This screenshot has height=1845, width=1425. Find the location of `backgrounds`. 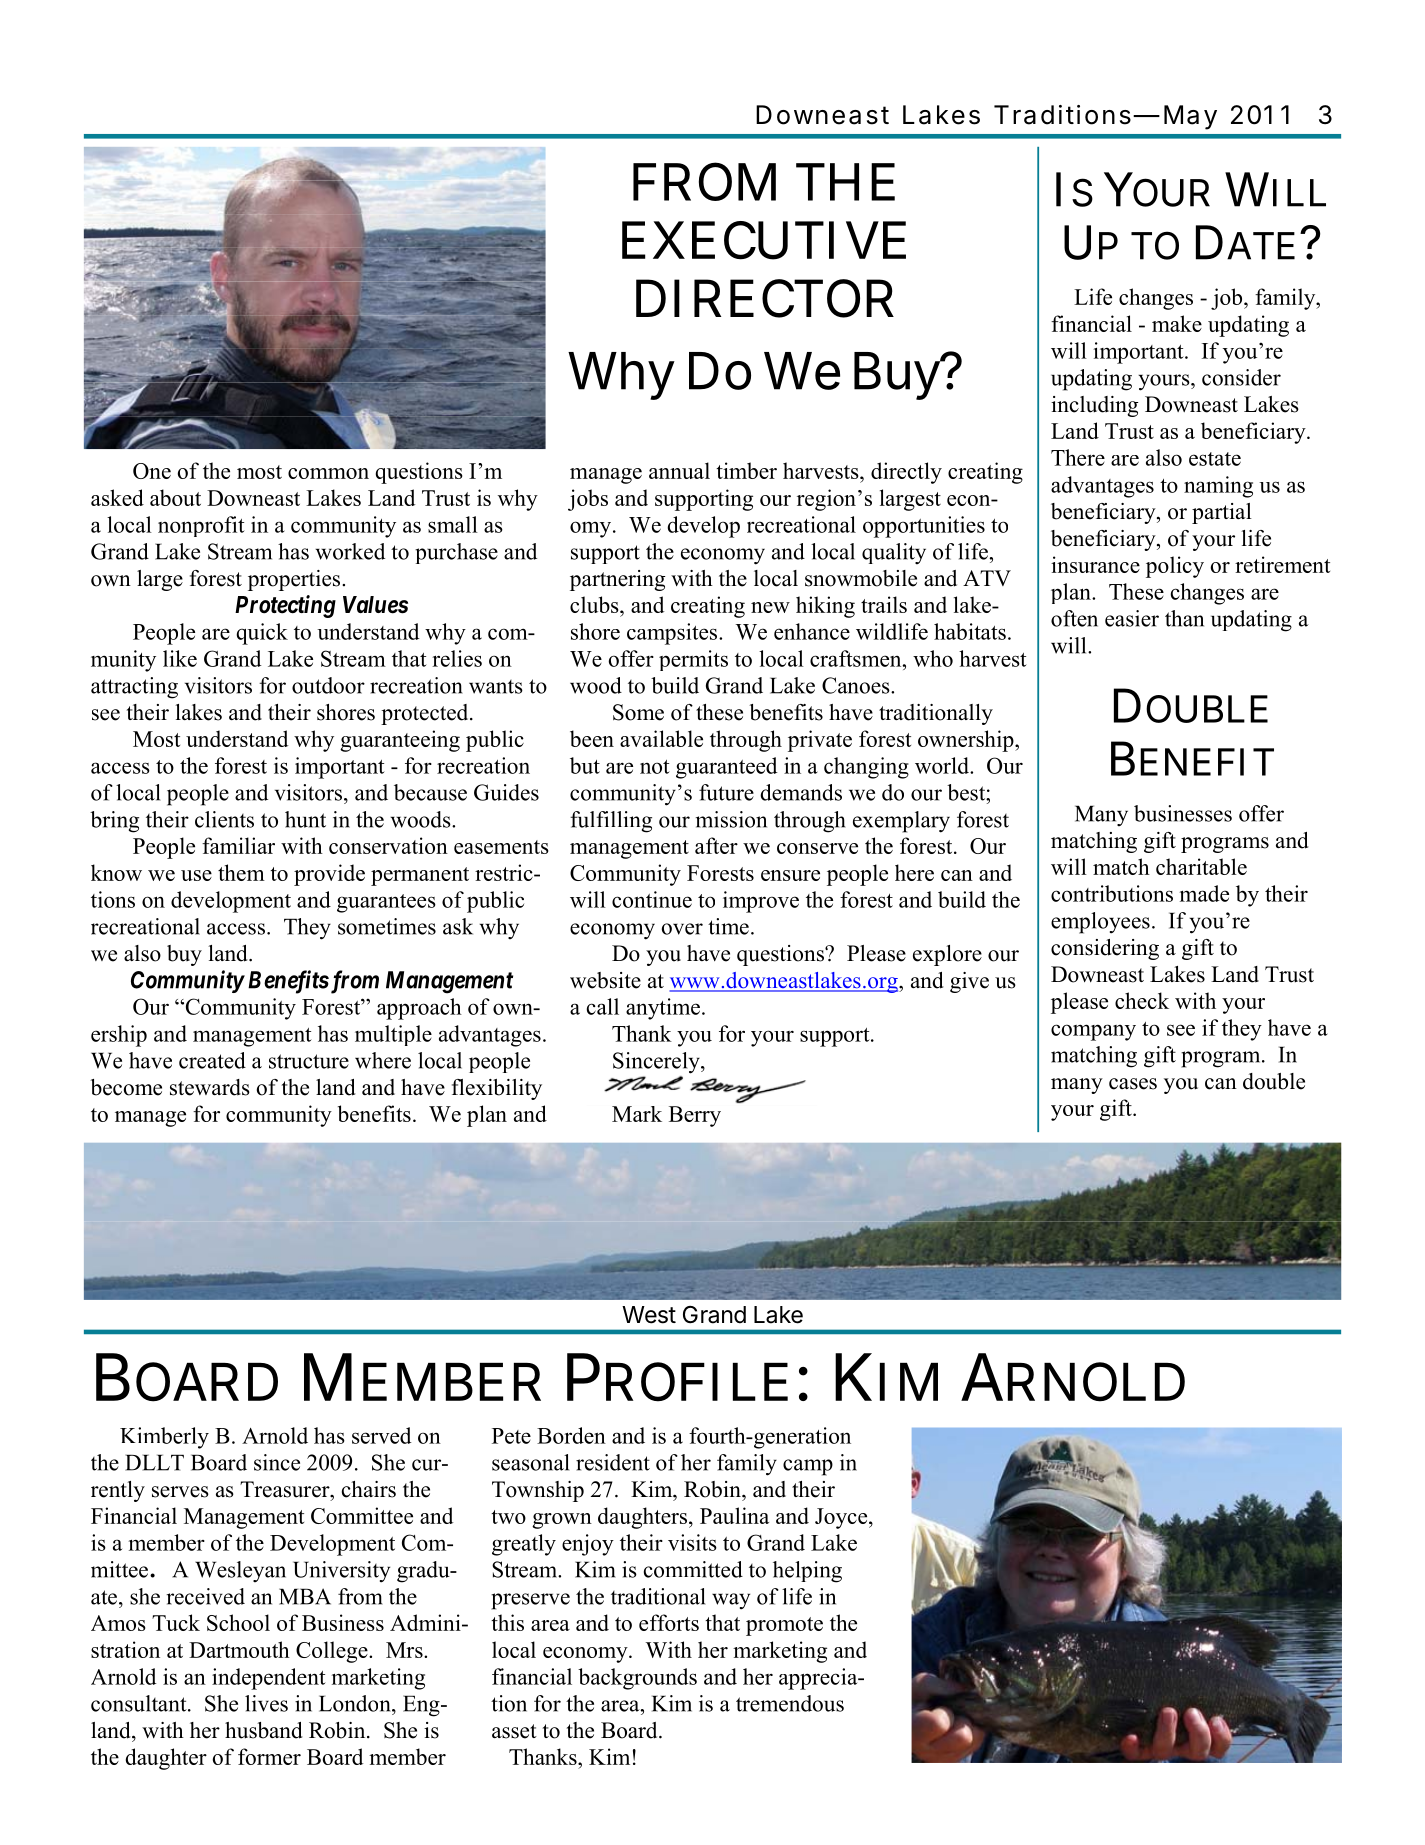

backgrounds is located at coordinates (637, 1679).
